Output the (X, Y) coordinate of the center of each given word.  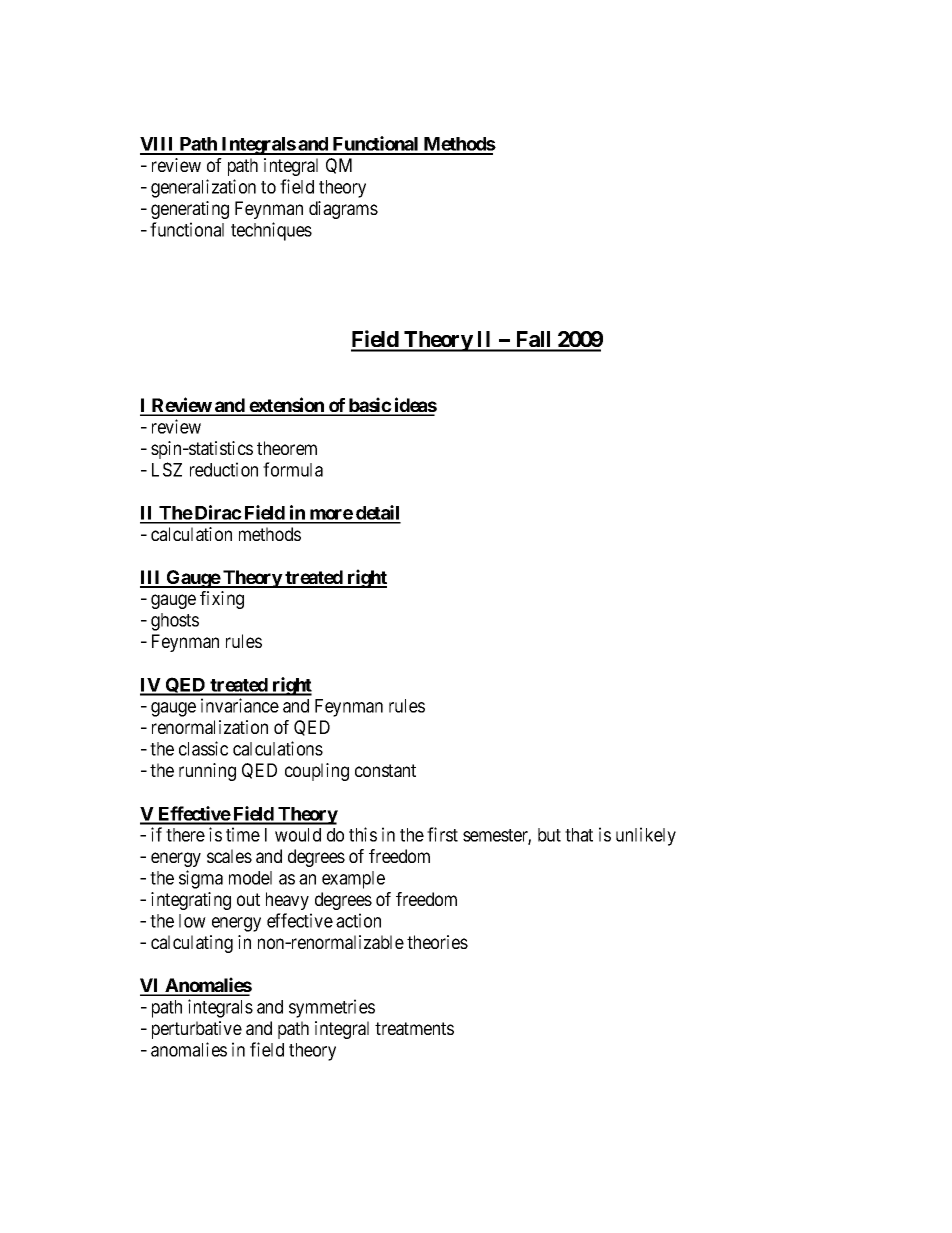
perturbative (197, 1030)
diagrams (343, 210)
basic (369, 406)
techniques (271, 231)
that (579, 835)
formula (293, 469)
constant (385, 770)
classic (203, 748)
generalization (203, 188)
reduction (224, 469)
